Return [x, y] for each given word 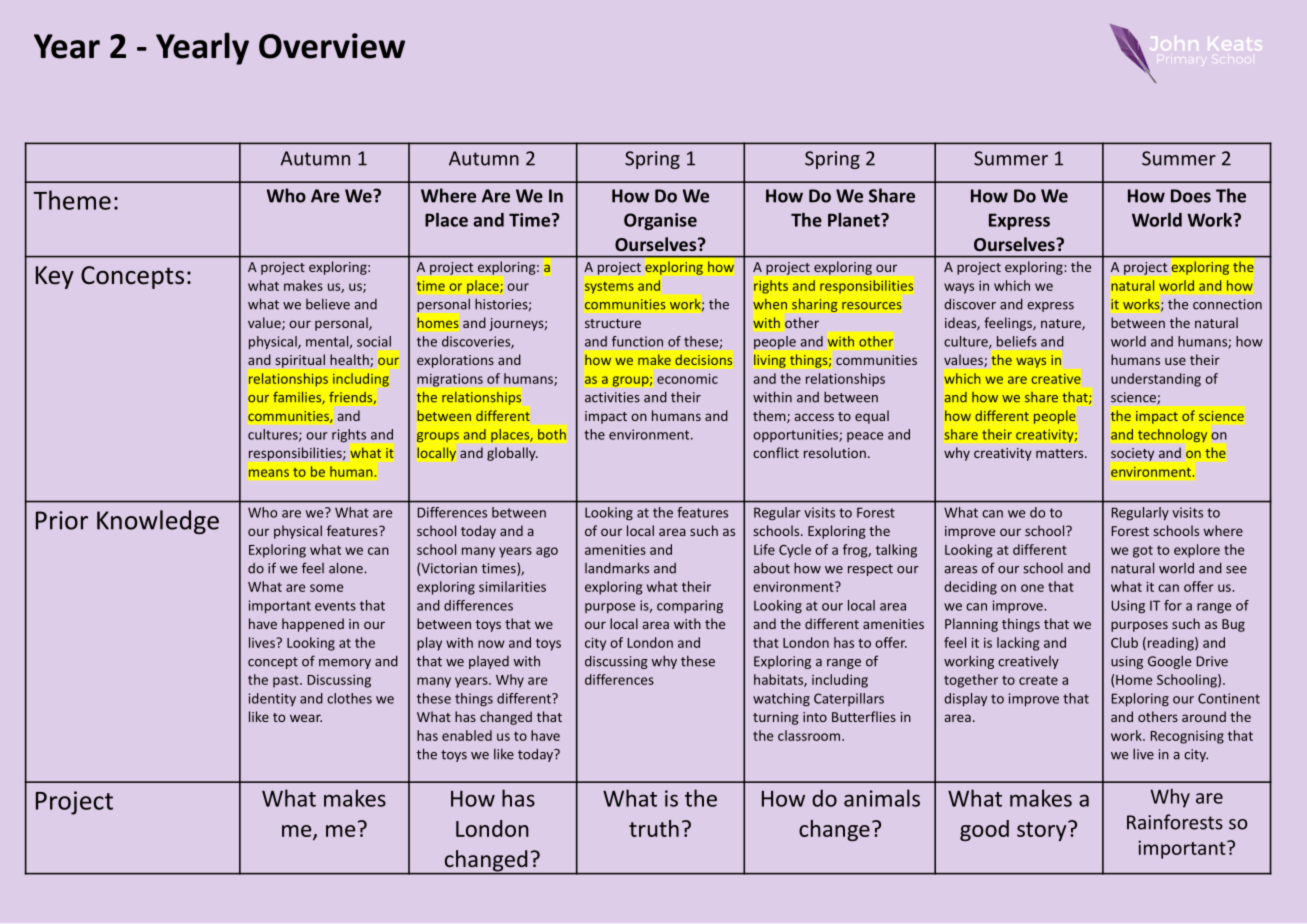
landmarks [617, 568]
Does [1191, 196]
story [1043, 831]
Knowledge [158, 522]
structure [613, 323]
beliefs [1017, 341]
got [1143, 552]
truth [654, 828]
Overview [332, 46]
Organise [660, 221]
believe [328, 304]
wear [306, 718]
